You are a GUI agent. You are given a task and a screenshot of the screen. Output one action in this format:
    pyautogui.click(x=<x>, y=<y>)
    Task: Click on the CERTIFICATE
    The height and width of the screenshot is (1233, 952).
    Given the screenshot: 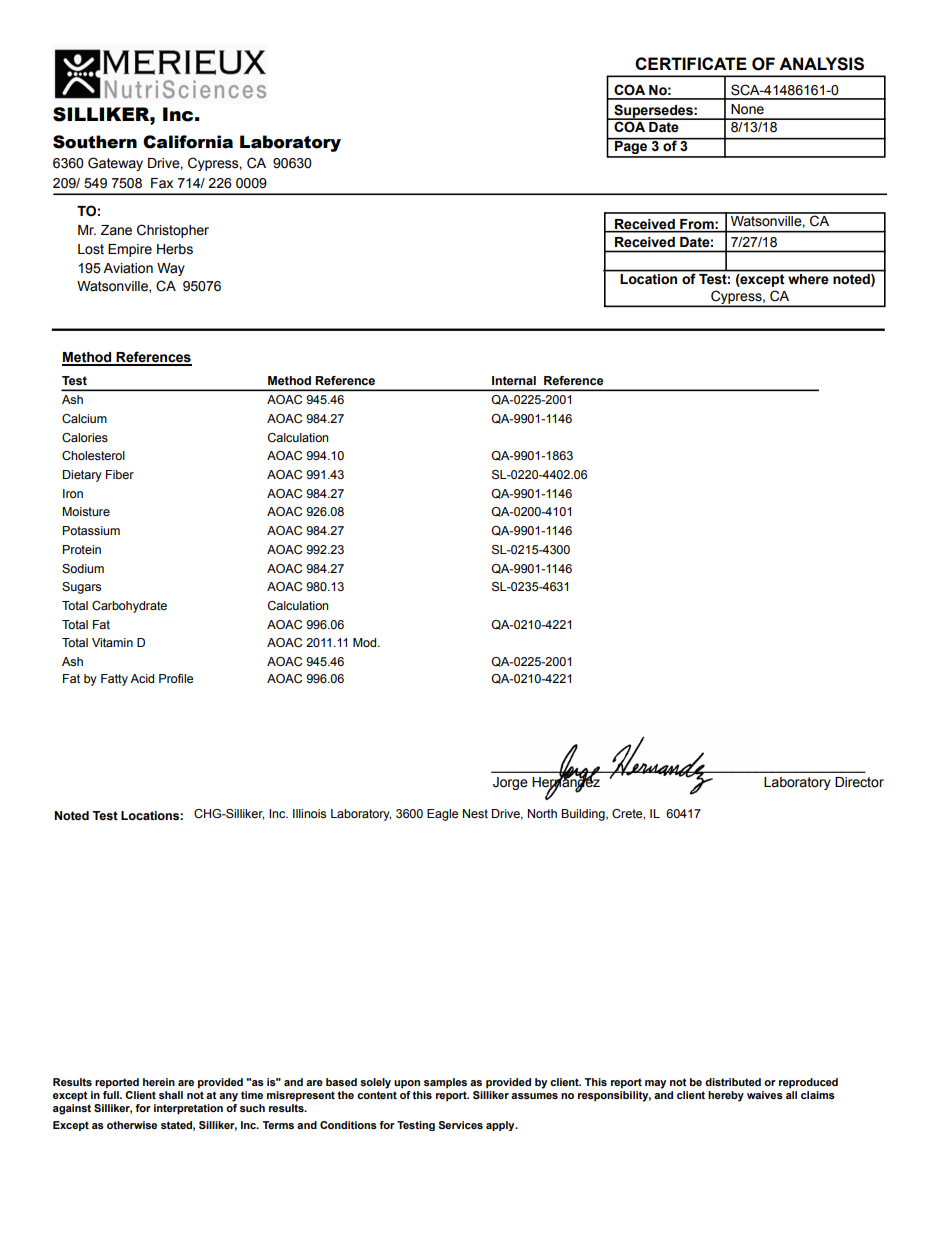 What is the action you would take?
    pyautogui.click(x=691, y=63)
